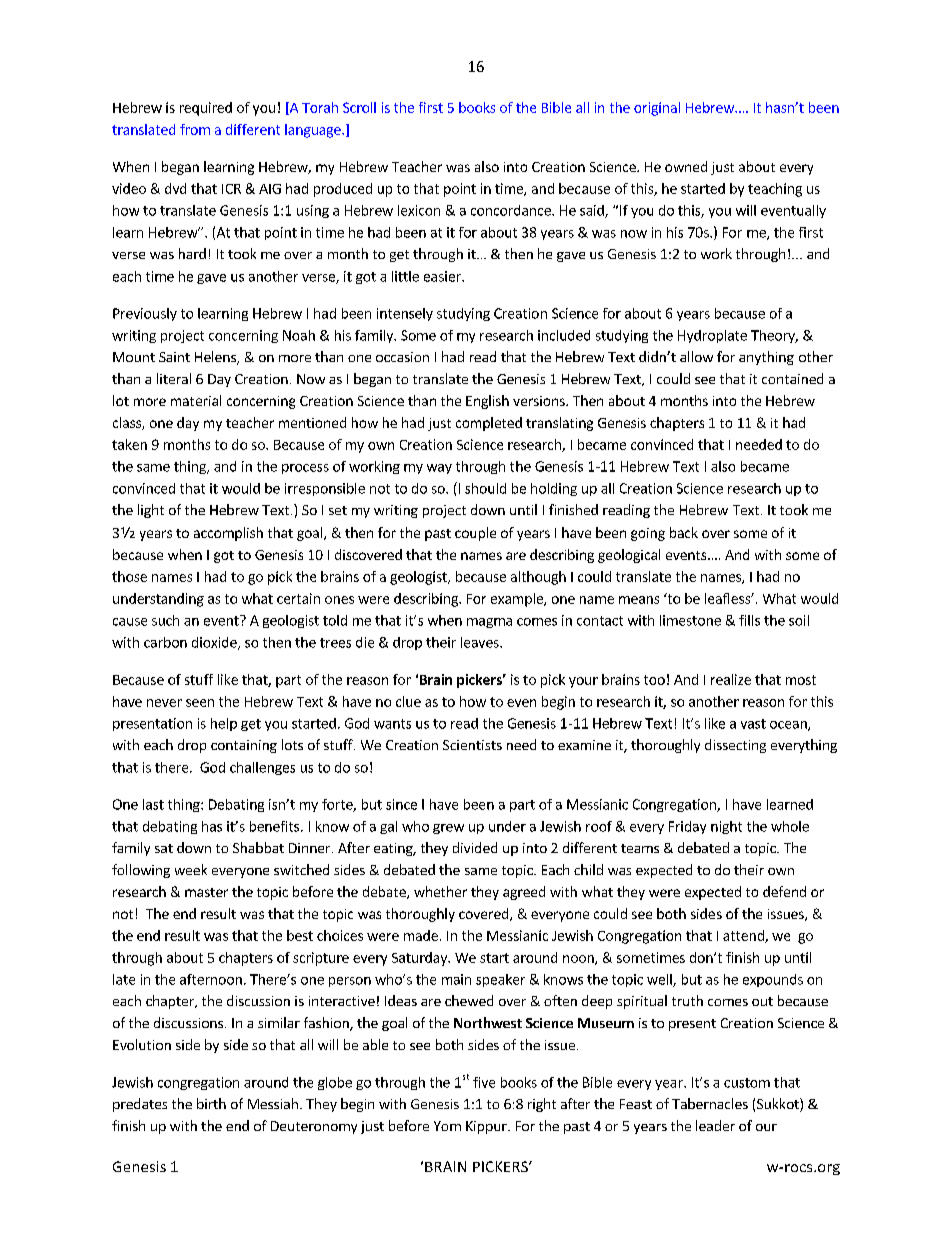 This screenshot has width=952, height=1233. I want to click on lexicon, so click(419, 210).
